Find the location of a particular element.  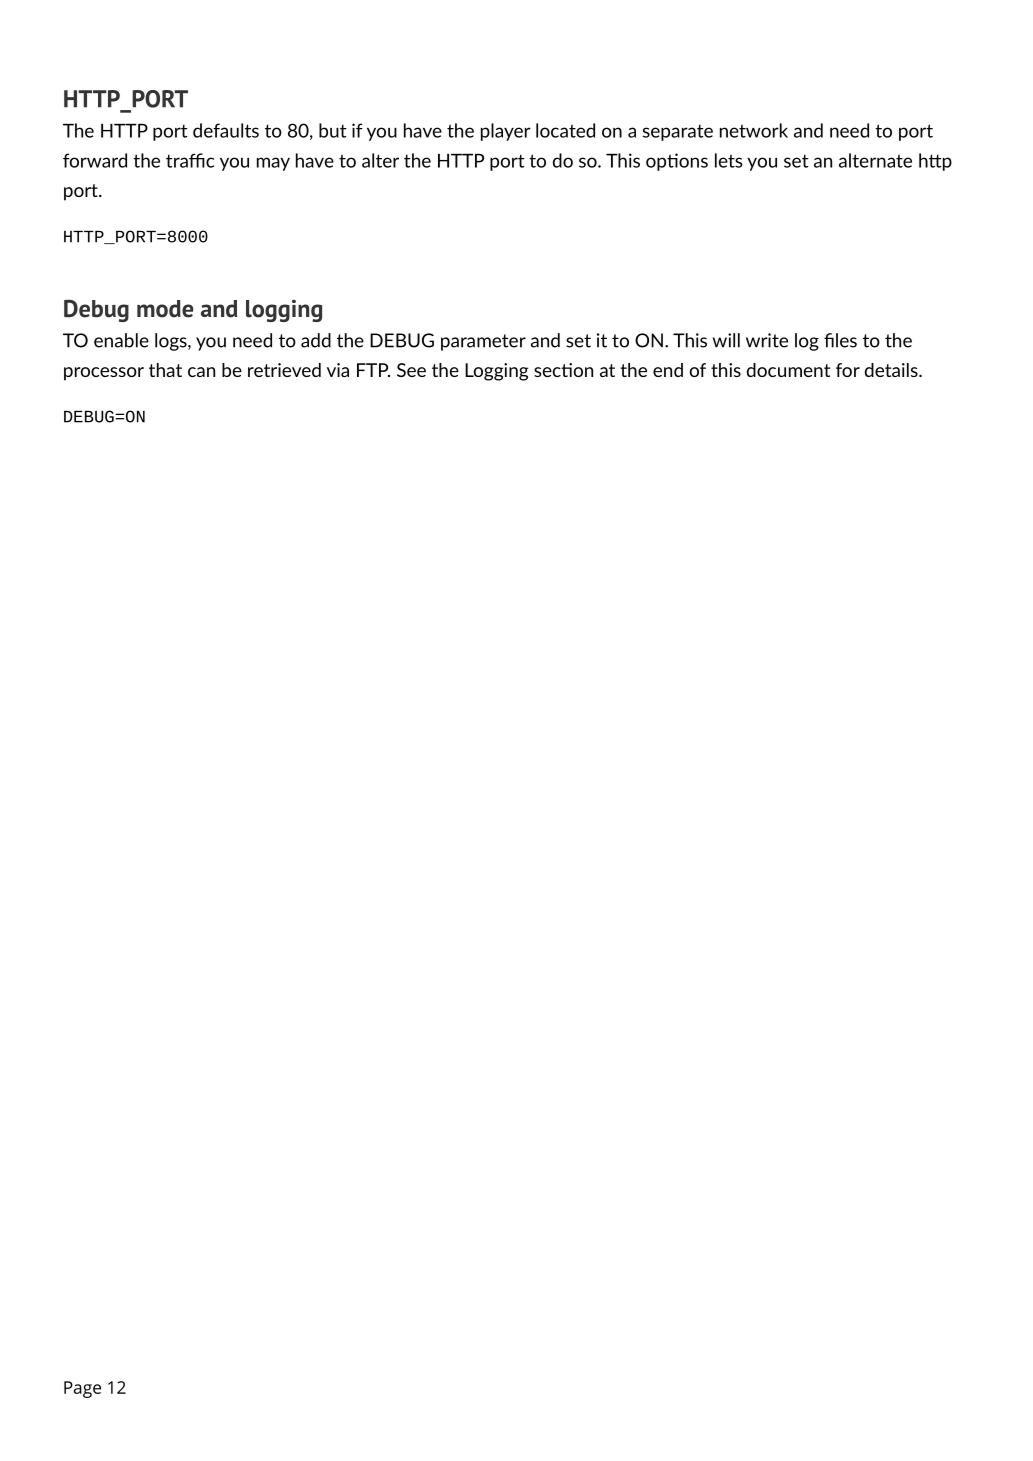

section is located at coordinates (563, 370).
